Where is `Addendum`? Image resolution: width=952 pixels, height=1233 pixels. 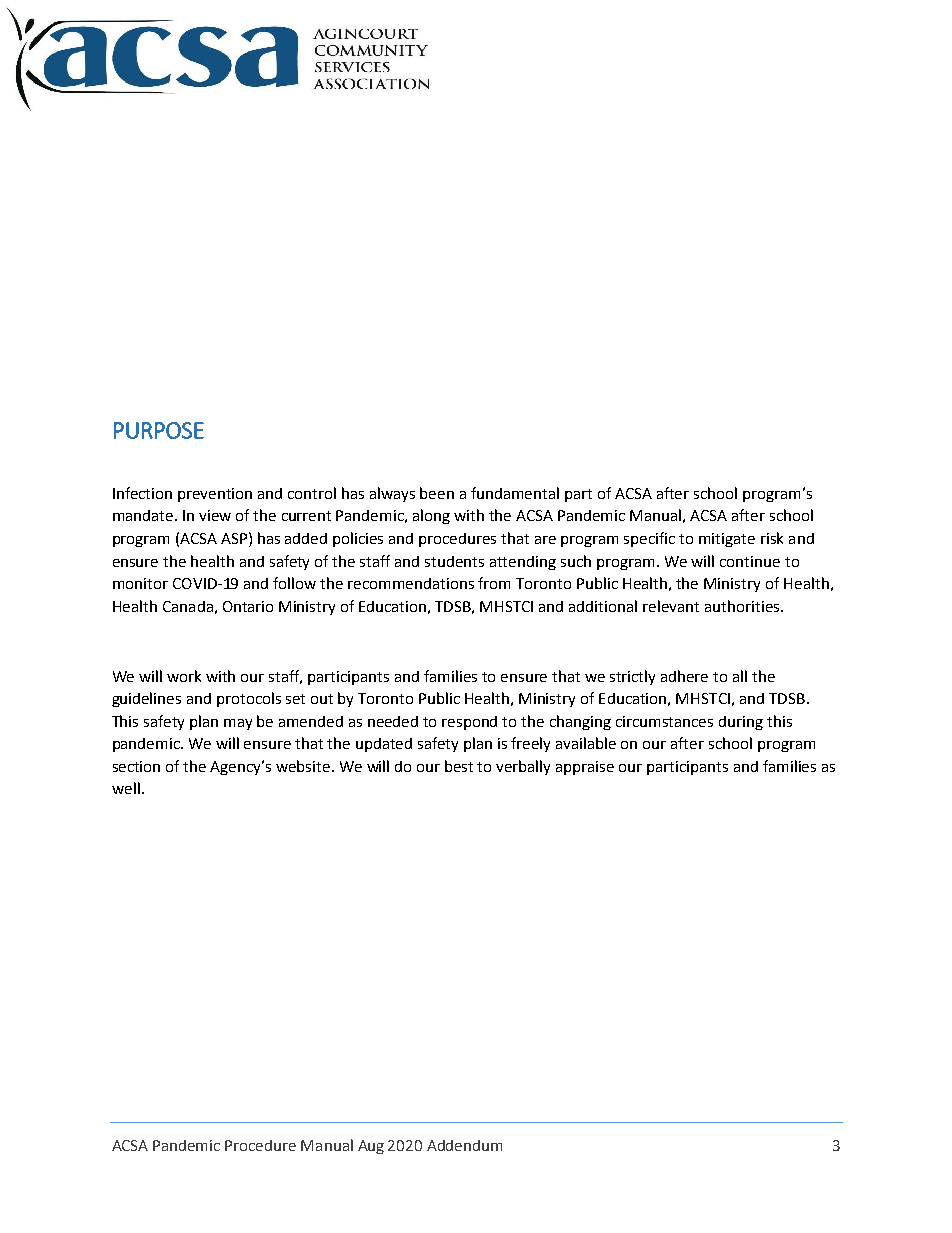
Addendum is located at coordinates (464, 1145).
